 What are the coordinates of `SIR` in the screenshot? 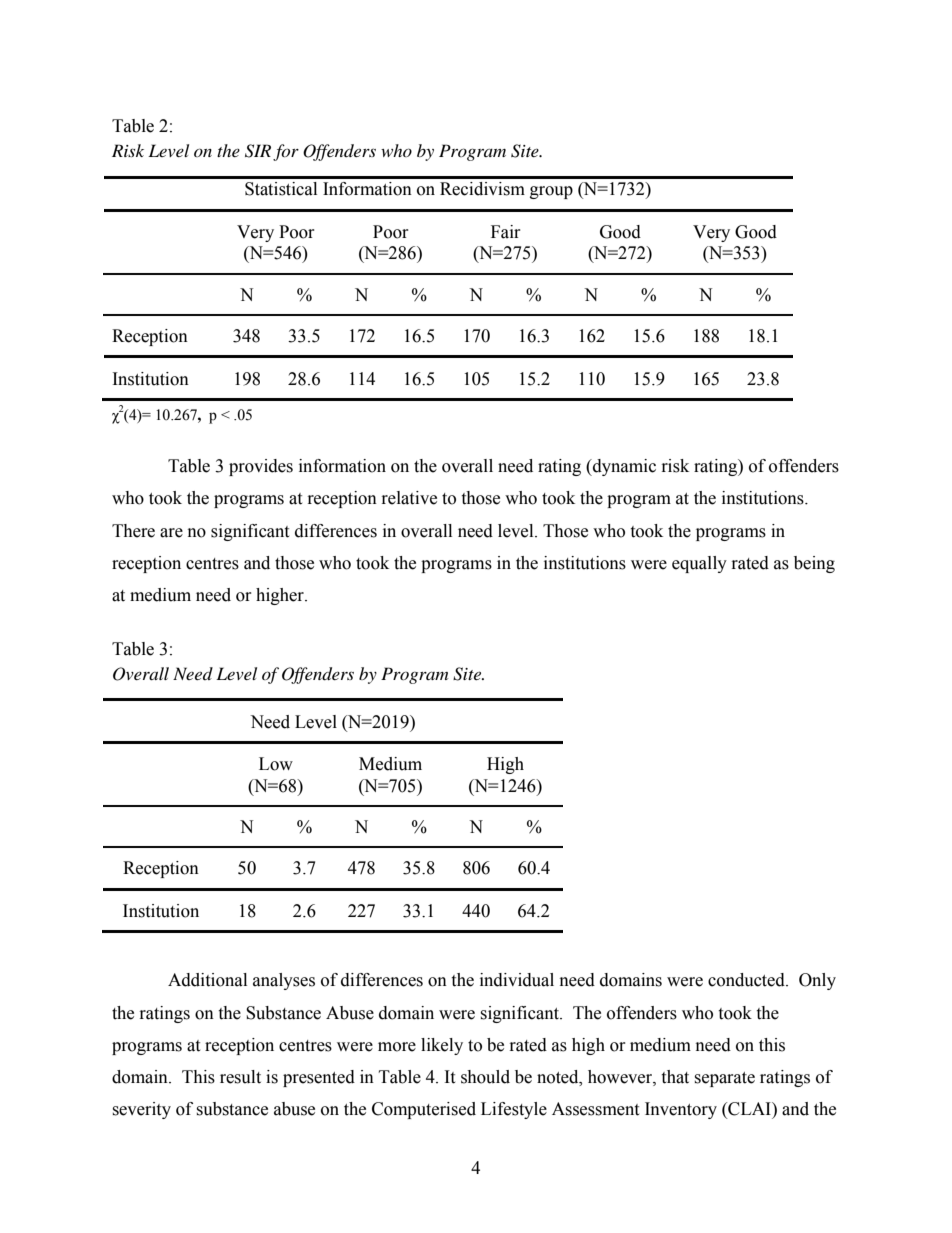 It's located at (258, 151).
